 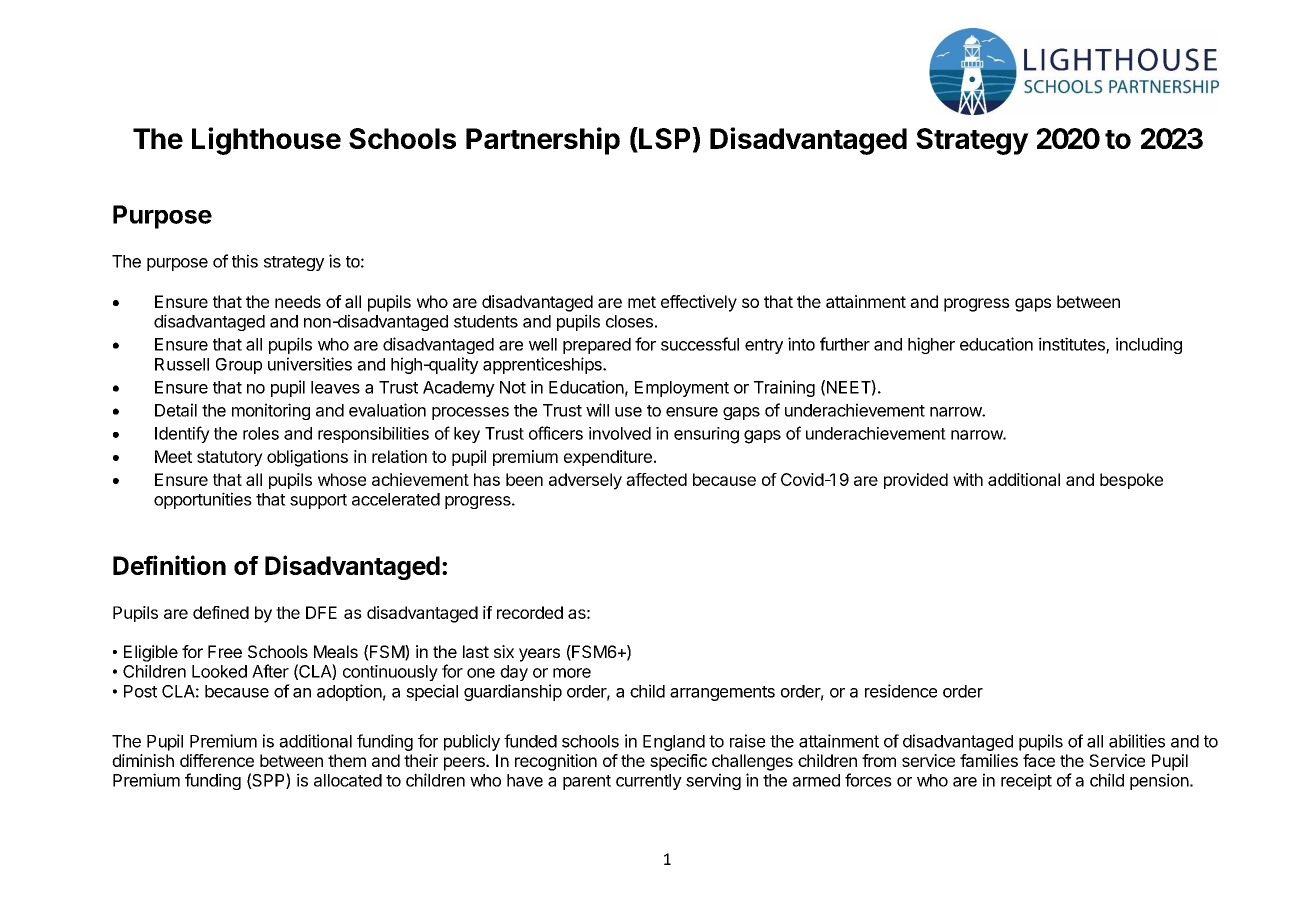 I want to click on recorded, so click(x=530, y=612).
